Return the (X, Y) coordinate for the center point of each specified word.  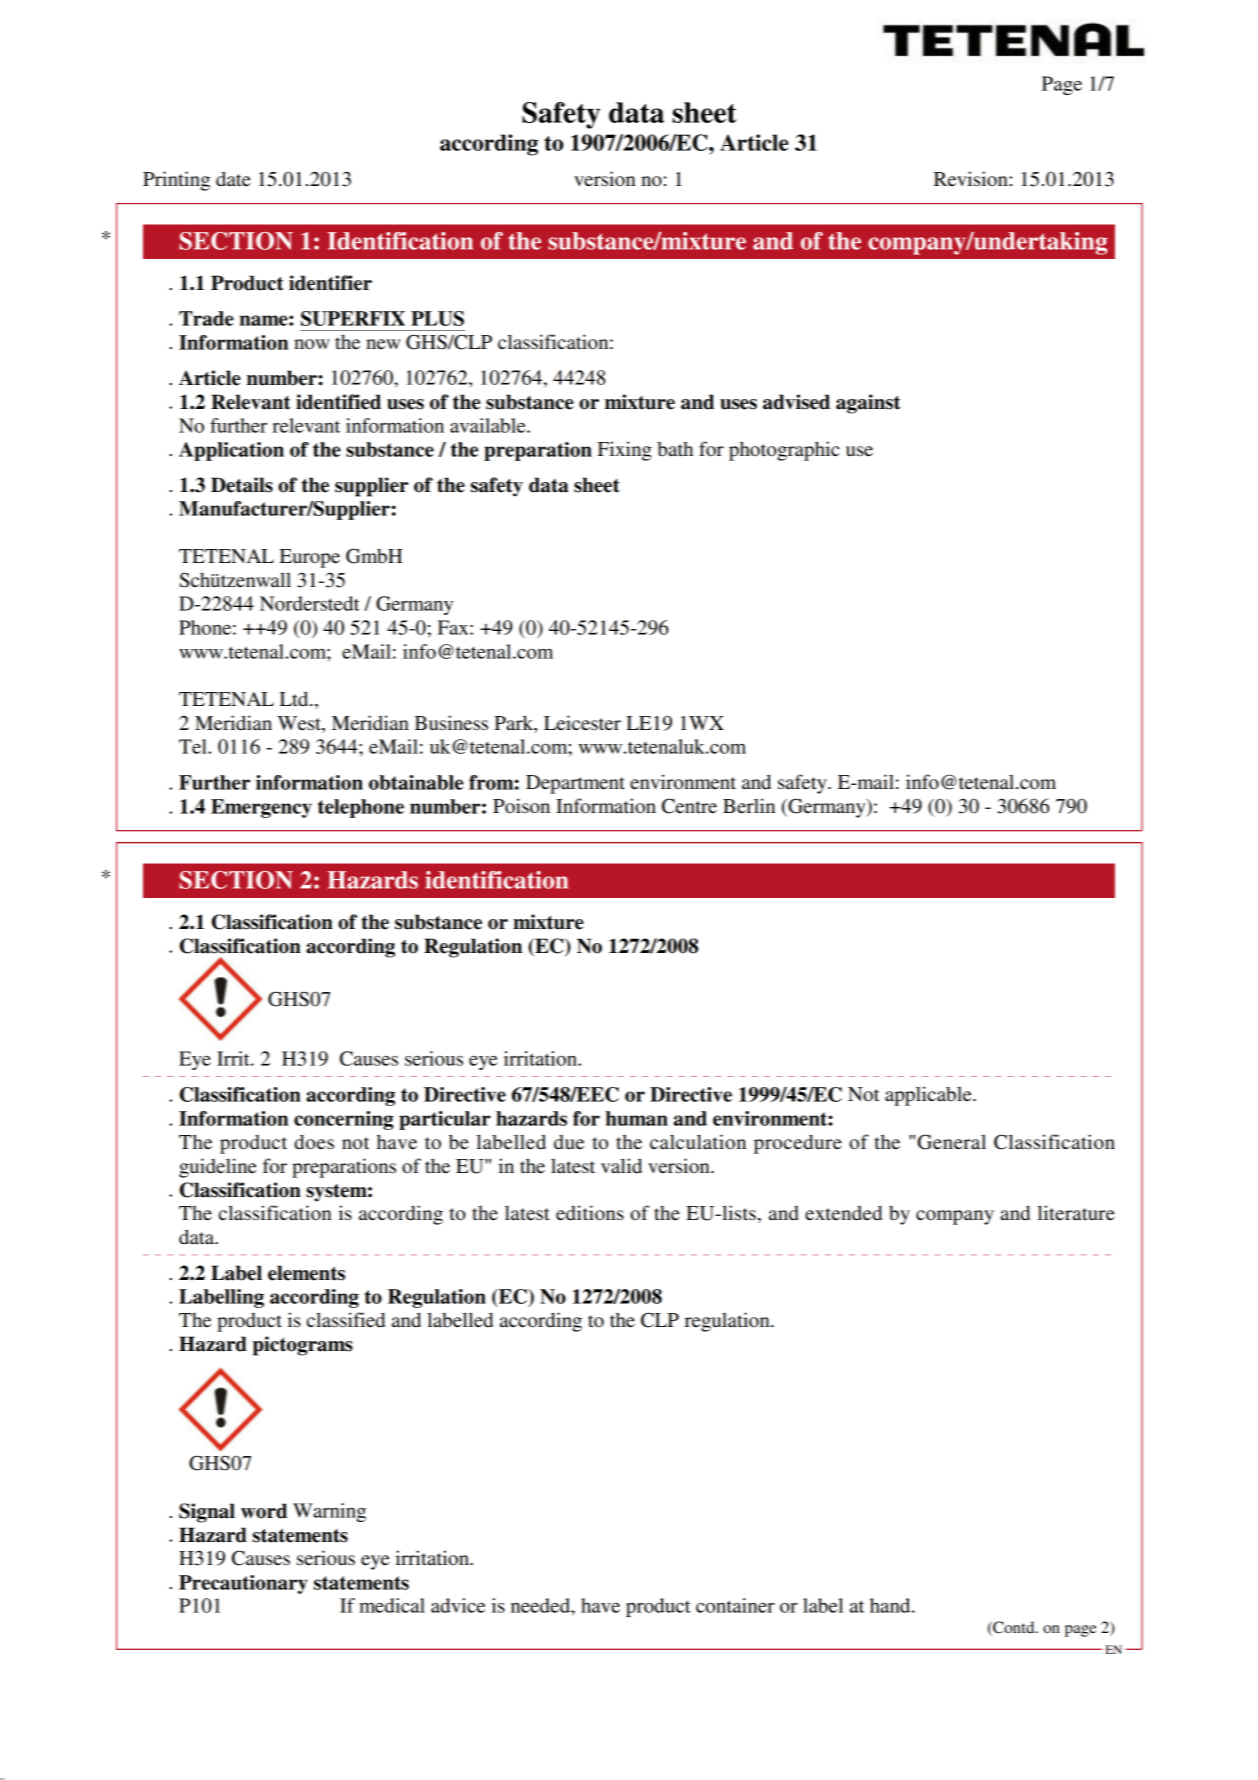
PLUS (437, 318)
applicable (929, 1096)
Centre (689, 806)
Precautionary (243, 1584)
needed (541, 1605)
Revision (972, 179)
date (233, 179)
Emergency (261, 808)
